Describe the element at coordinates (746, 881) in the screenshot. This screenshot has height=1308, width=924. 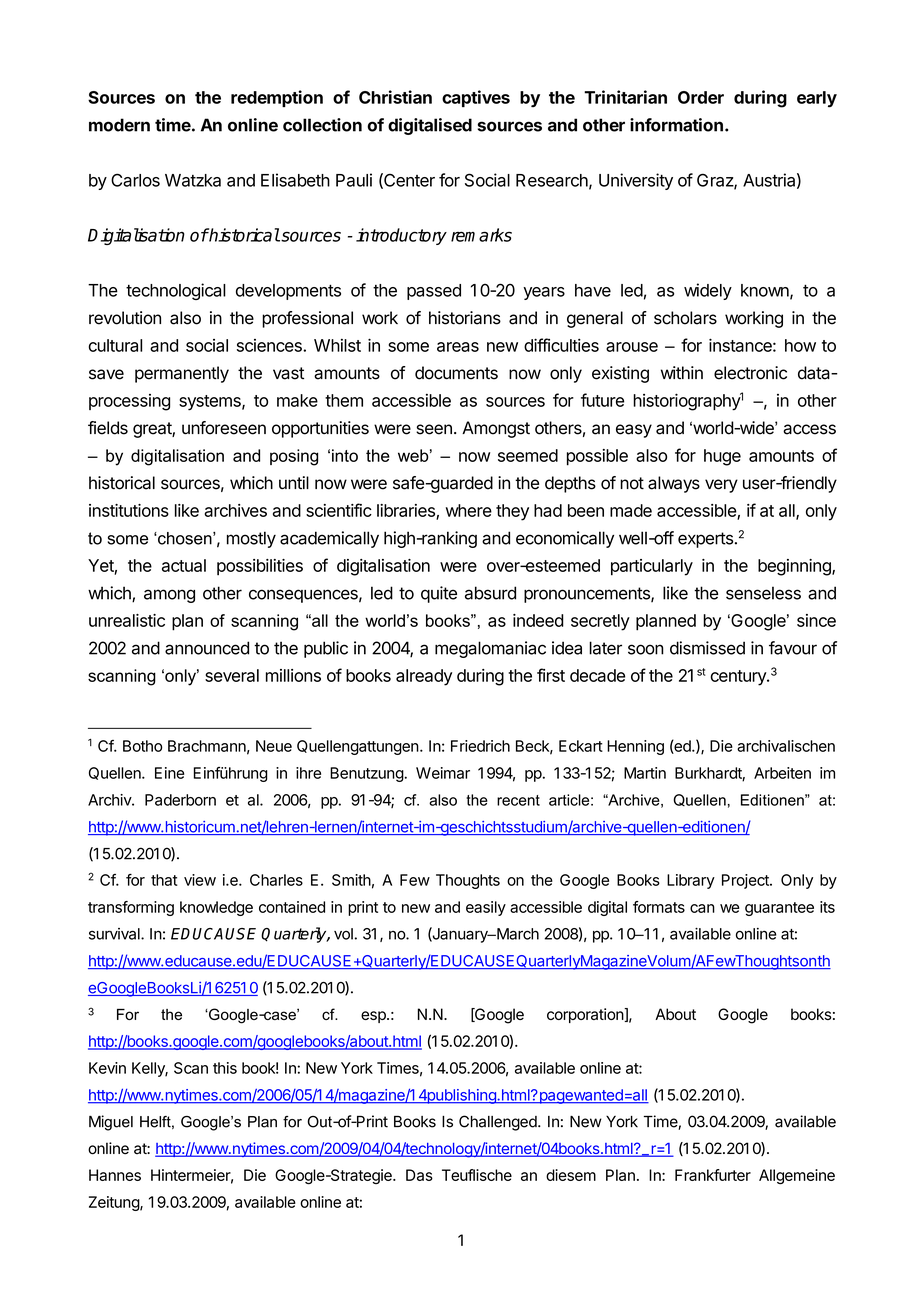
I see `Project` at that location.
